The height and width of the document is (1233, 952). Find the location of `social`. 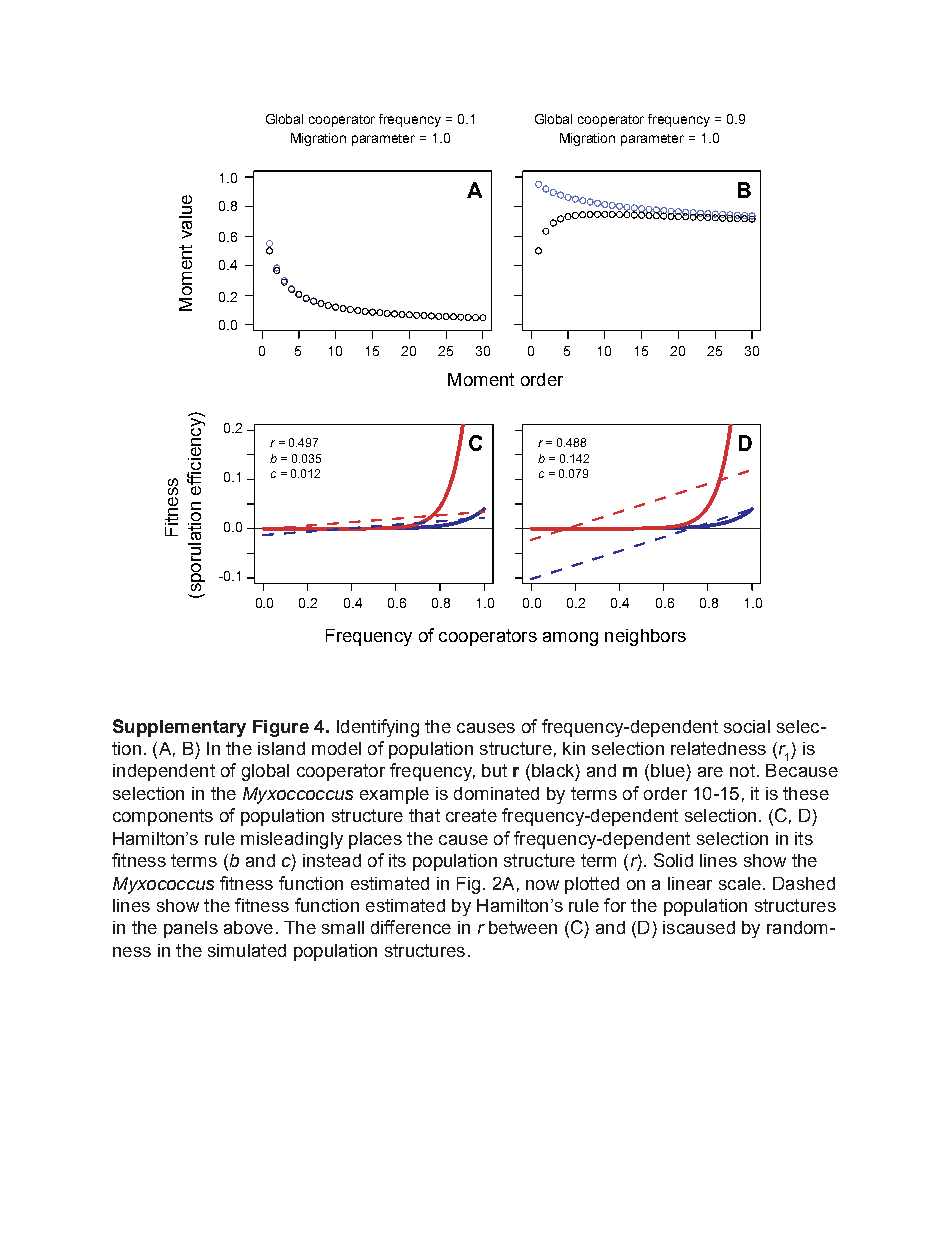

social is located at coordinates (747, 726).
